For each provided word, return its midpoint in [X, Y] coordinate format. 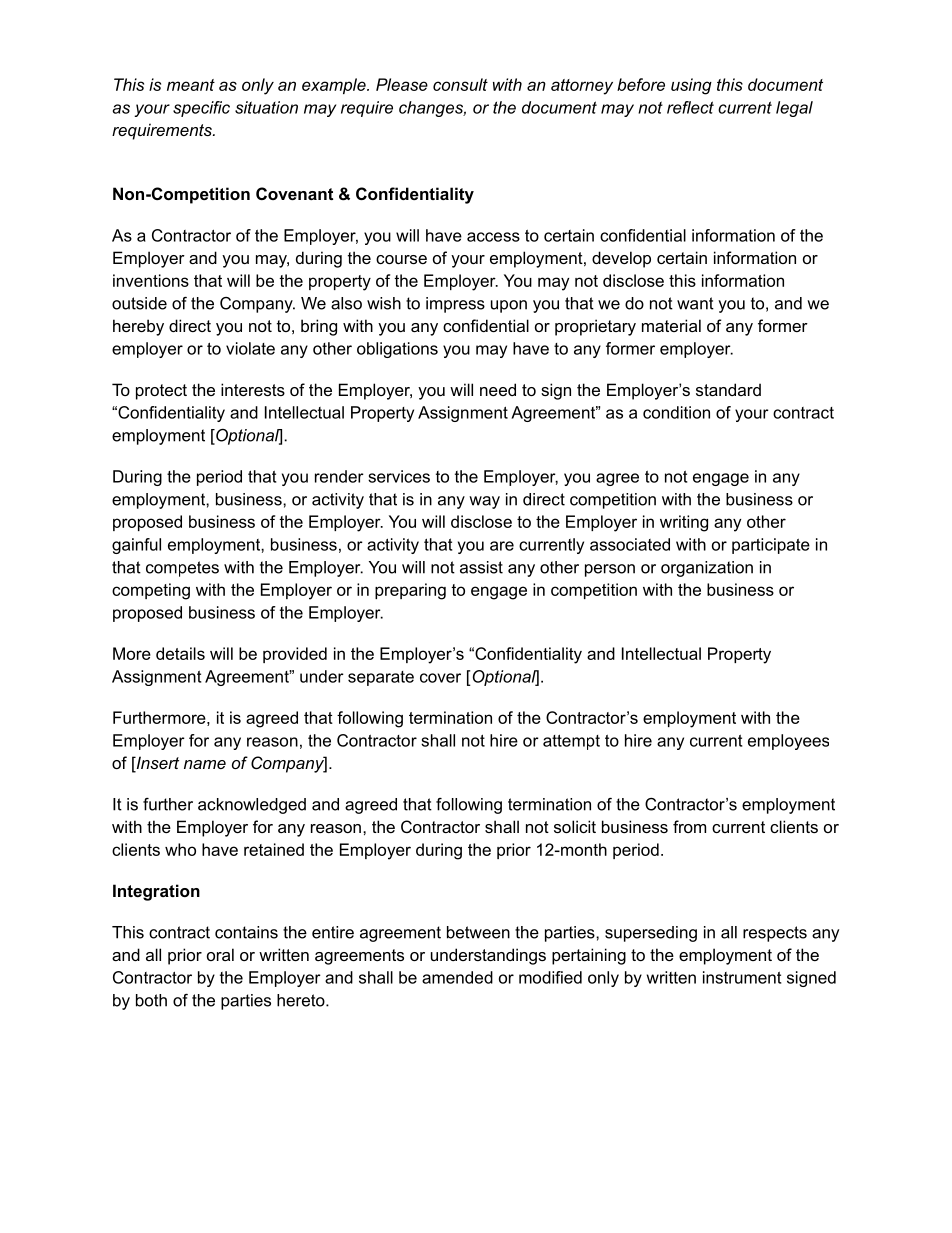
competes [182, 569]
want [695, 303]
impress [455, 305]
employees [788, 742]
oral [220, 954]
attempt [571, 742]
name [205, 764]
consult [460, 84]
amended [457, 977]
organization [707, 569]
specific [201, 109]
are [502, 546]
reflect [690, 107]
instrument [742, 977]
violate [250, 348]
